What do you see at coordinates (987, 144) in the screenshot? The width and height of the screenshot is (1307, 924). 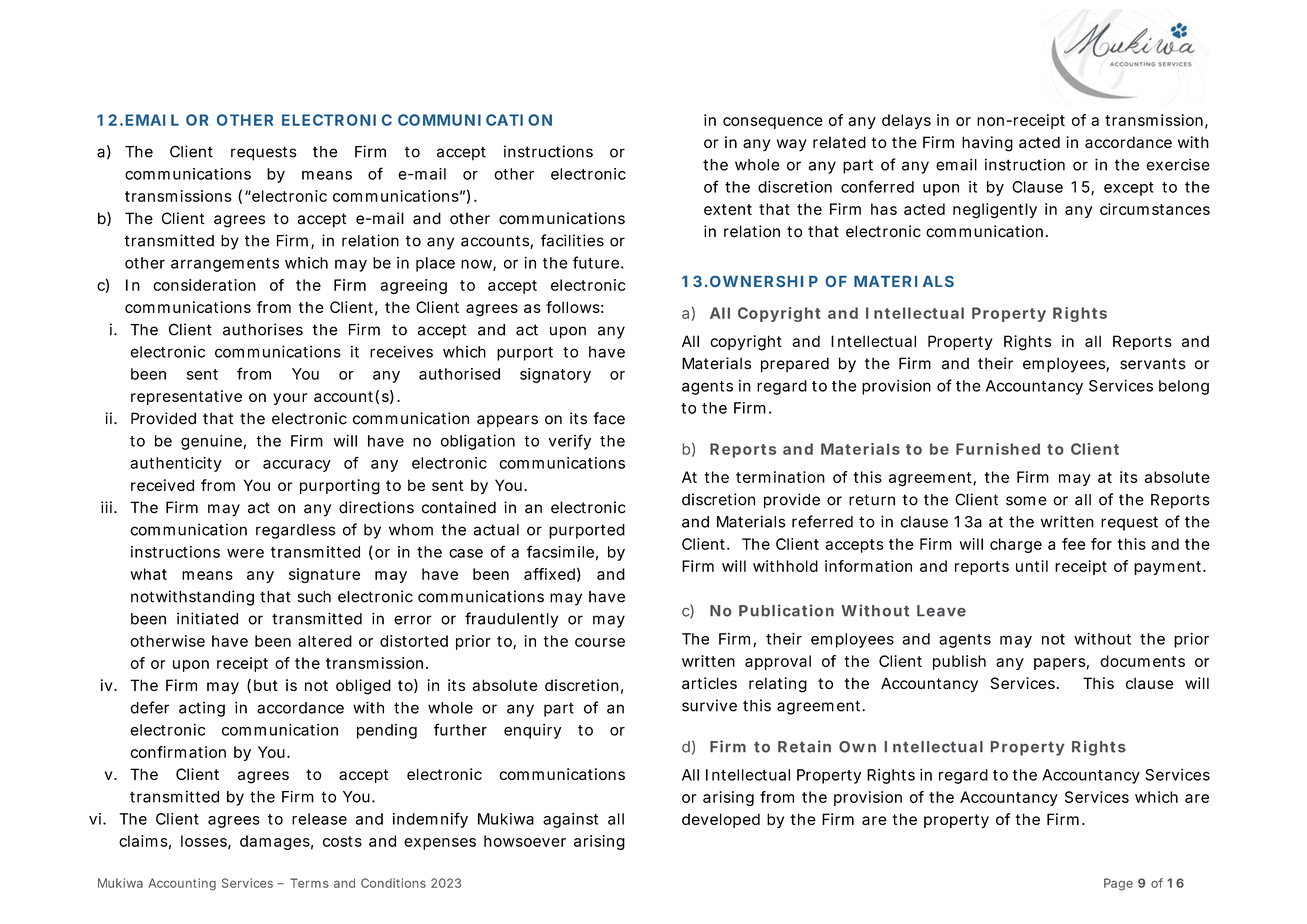 I see `having` at bounding box center [987, 144].
